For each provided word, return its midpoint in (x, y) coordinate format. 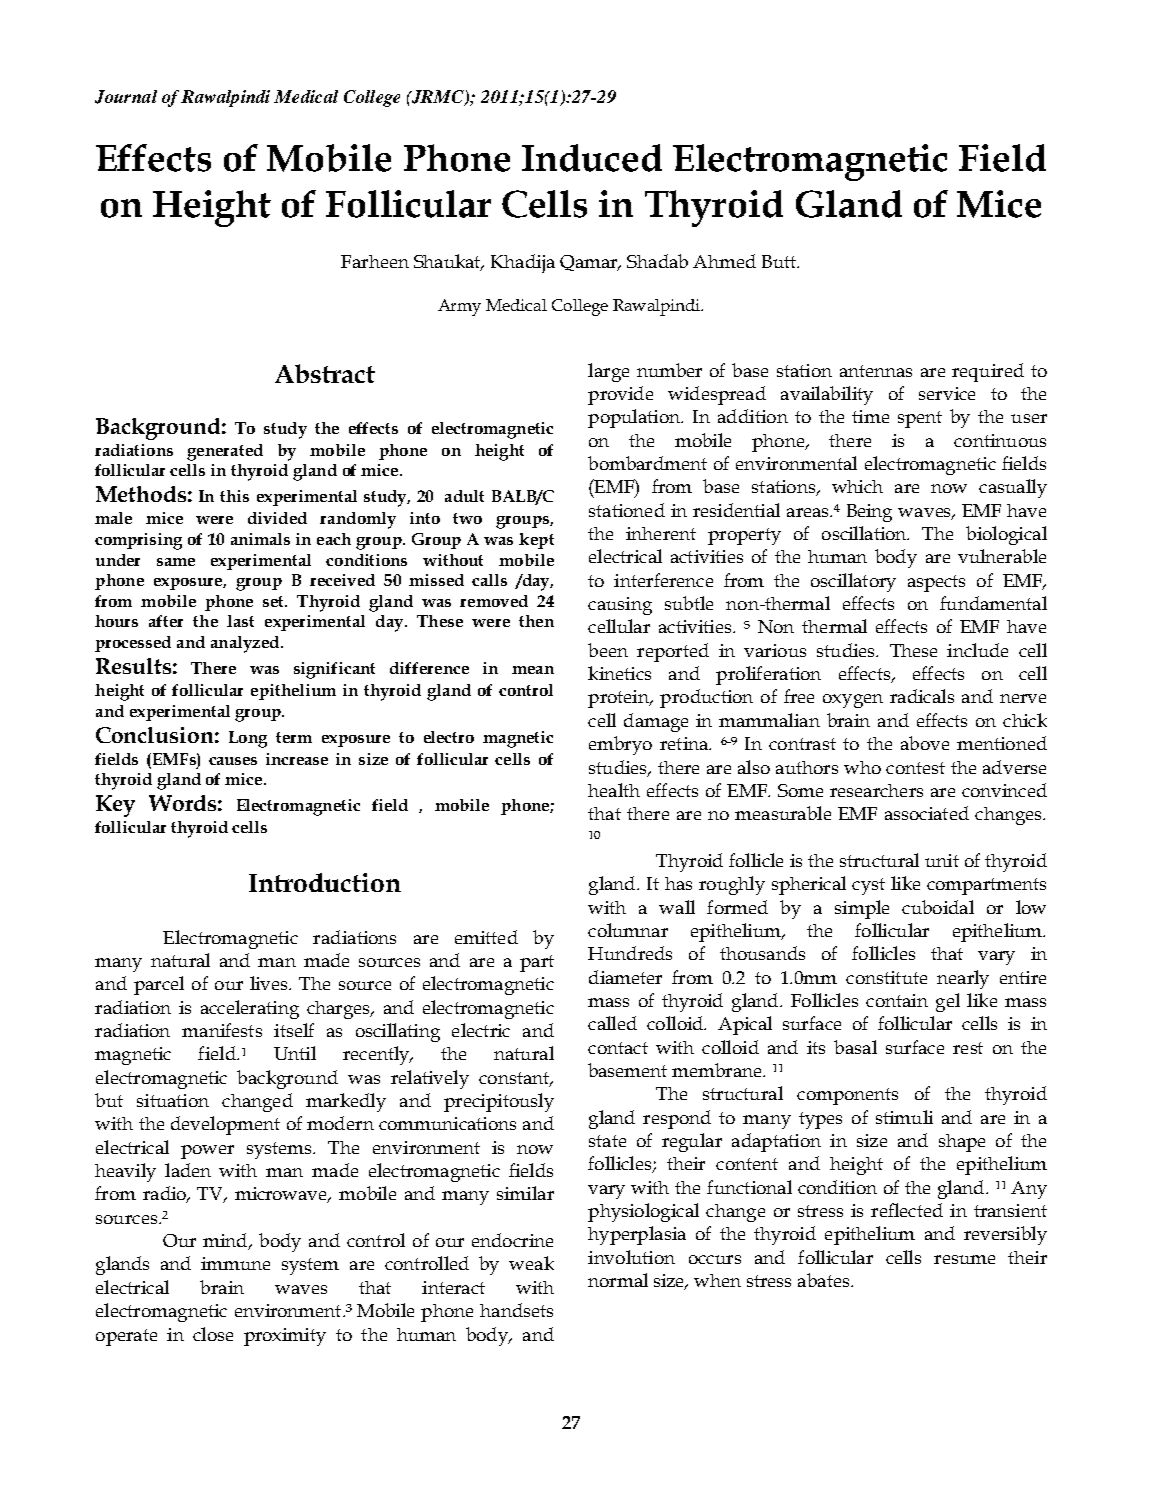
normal (618, 1280)
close (213, 1334)
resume (964, 1259)
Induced (592, 158)
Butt (780, 261)
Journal (126, 97)
